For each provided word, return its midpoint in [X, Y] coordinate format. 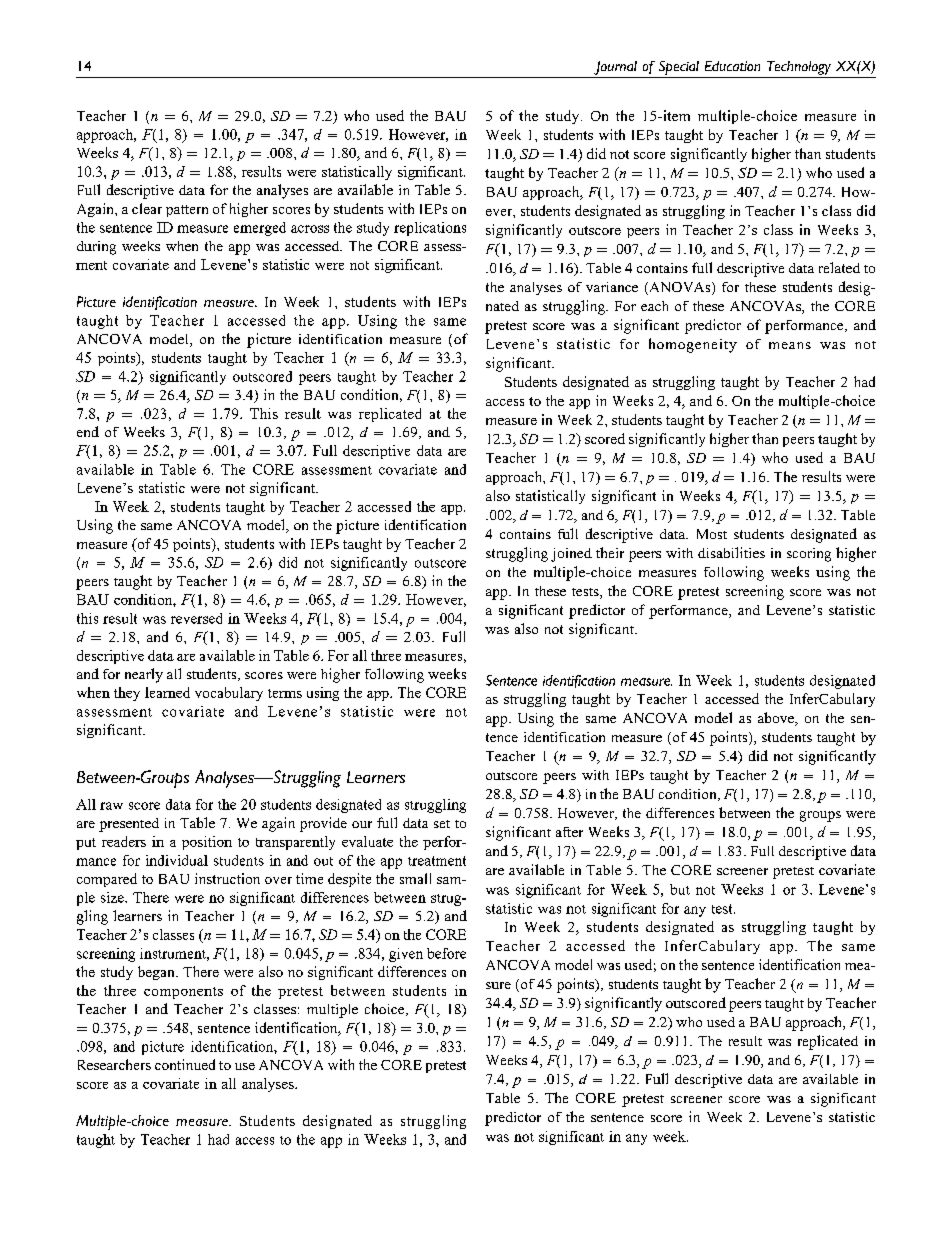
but [680, 889]
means [790, 345]
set [442, 824]
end [88, 431]
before [446, 953]
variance [612, 287]
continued [185, 1064]
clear [147, 208]
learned [167, 692]
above [777, 719]
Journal [615, 68]
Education [732, 66]
